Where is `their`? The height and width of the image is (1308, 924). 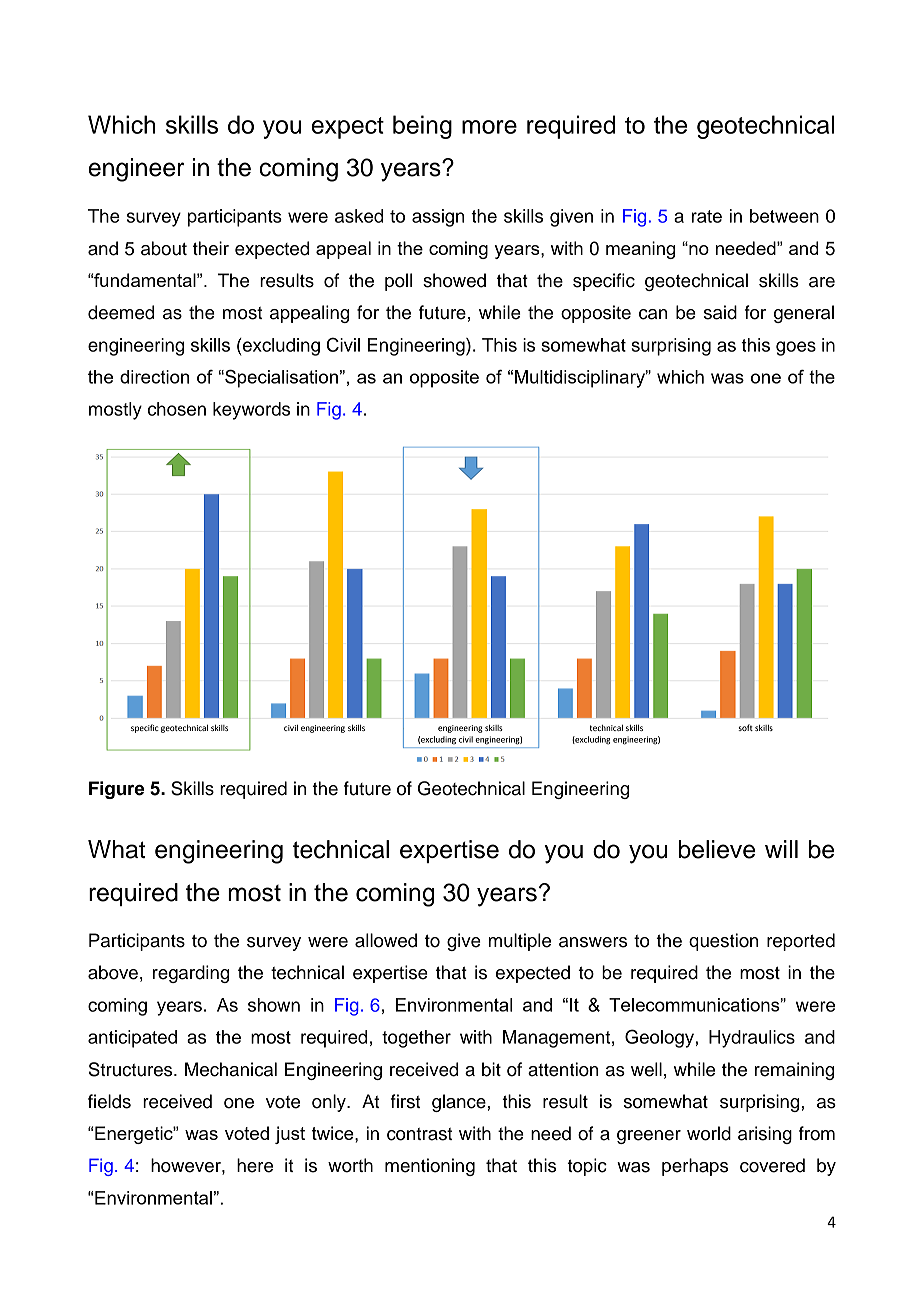
their is located at coordinates (211, 248).
